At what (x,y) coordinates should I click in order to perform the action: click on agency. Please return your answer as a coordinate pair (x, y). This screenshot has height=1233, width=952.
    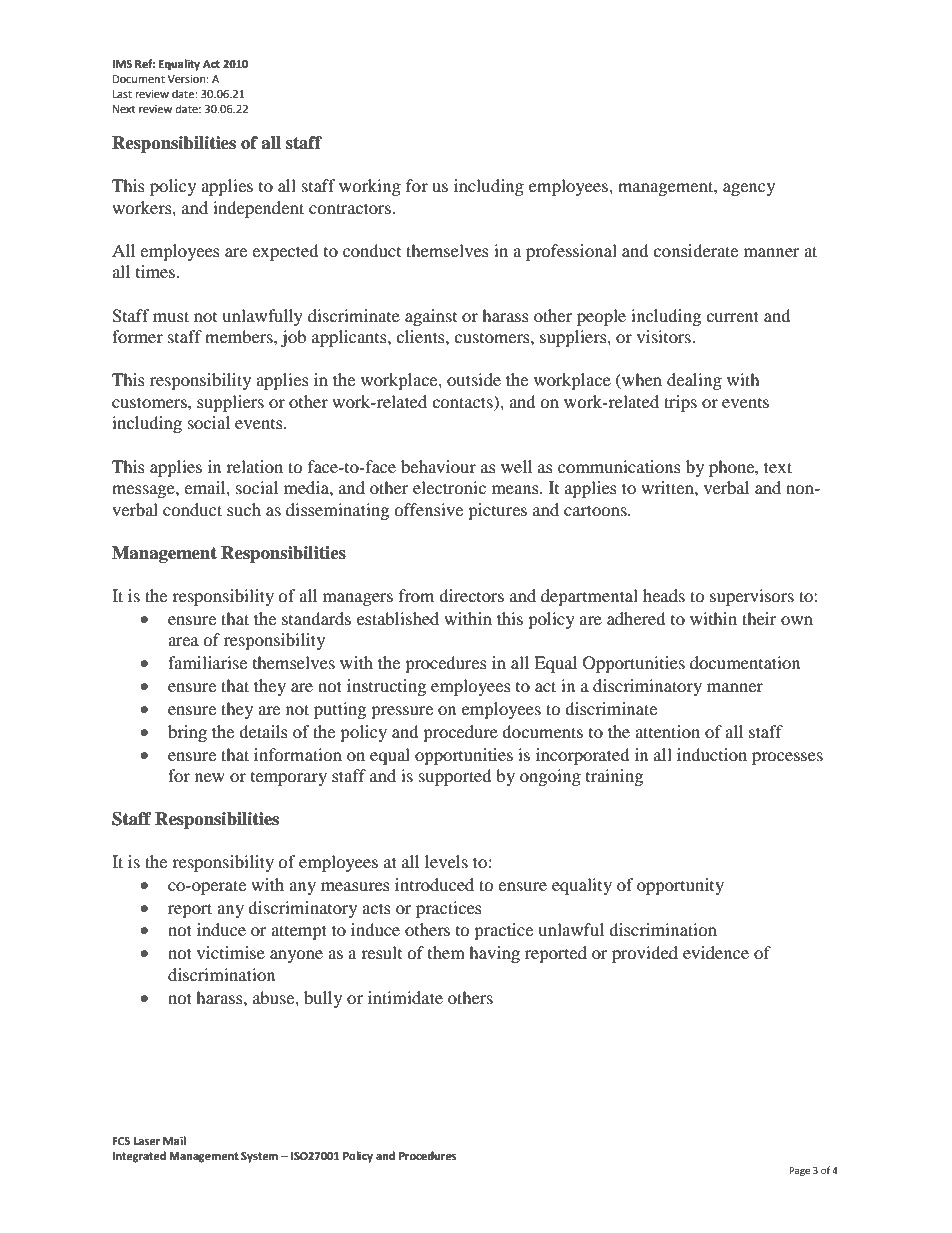
    Looking at the image, I should click on (749, 189).
